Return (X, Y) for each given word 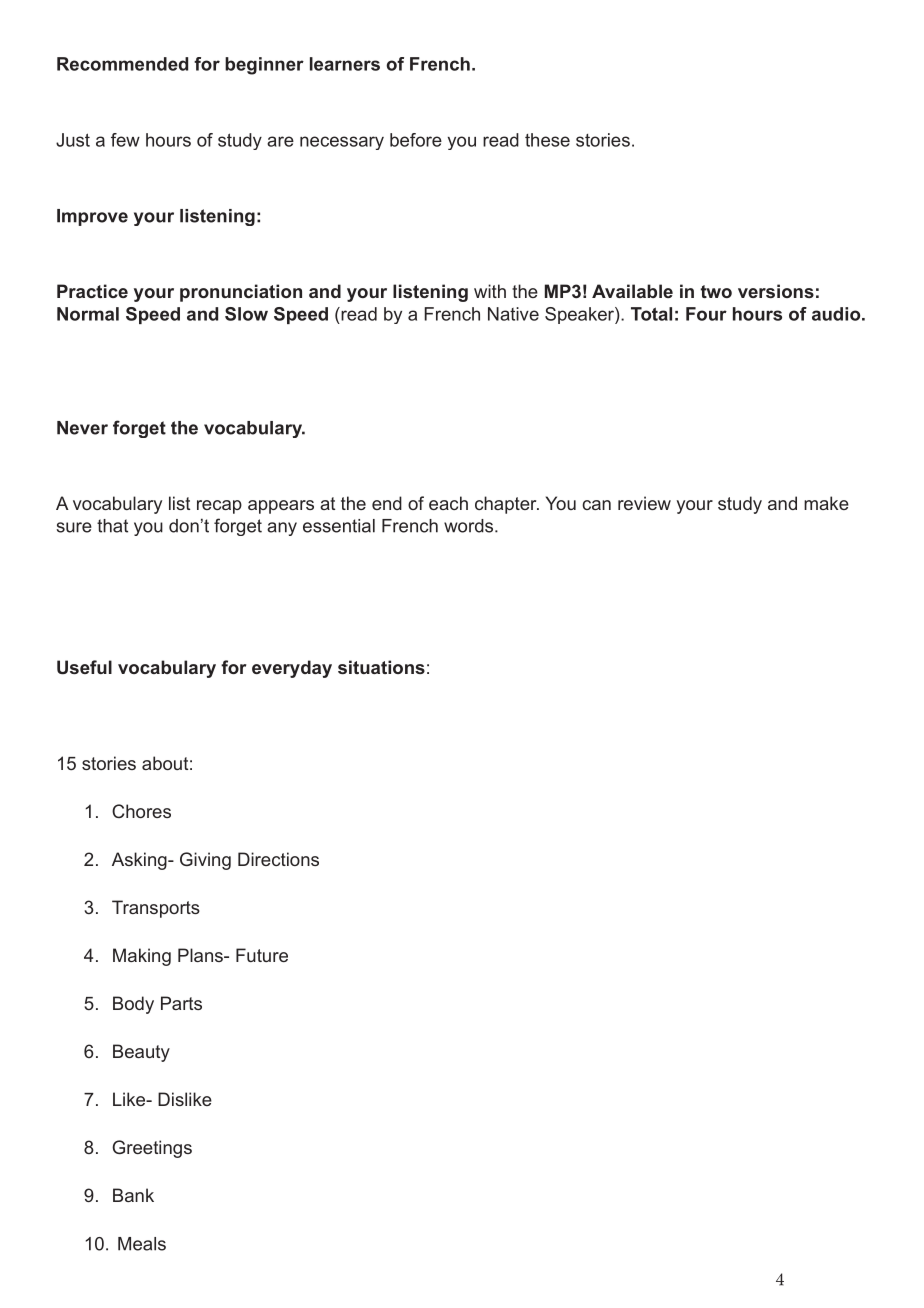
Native (513, 314)
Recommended (122, 64)
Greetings (152, 1149)
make (826, 503)
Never (82, 428)
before (416, 140)
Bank (133, 1195)
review (644, 503)
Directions (278, 859)
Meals (142, 1244)
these (547, 140)
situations (381, 667)
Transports (156, 909)
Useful (84, 667)
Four (706, 314)
